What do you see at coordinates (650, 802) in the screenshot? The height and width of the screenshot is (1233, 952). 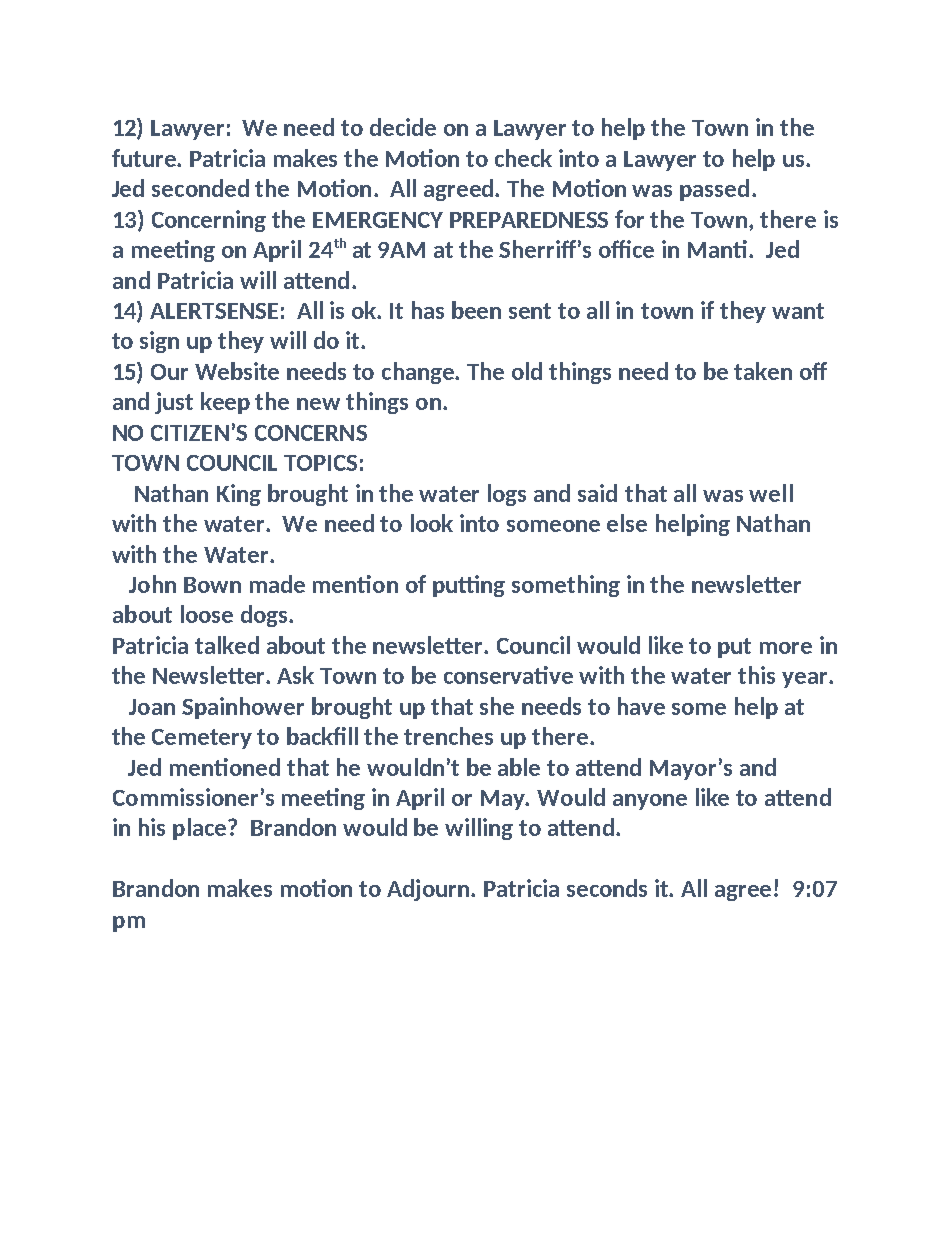 I see `anyone` at bounding box center [650, 802].
